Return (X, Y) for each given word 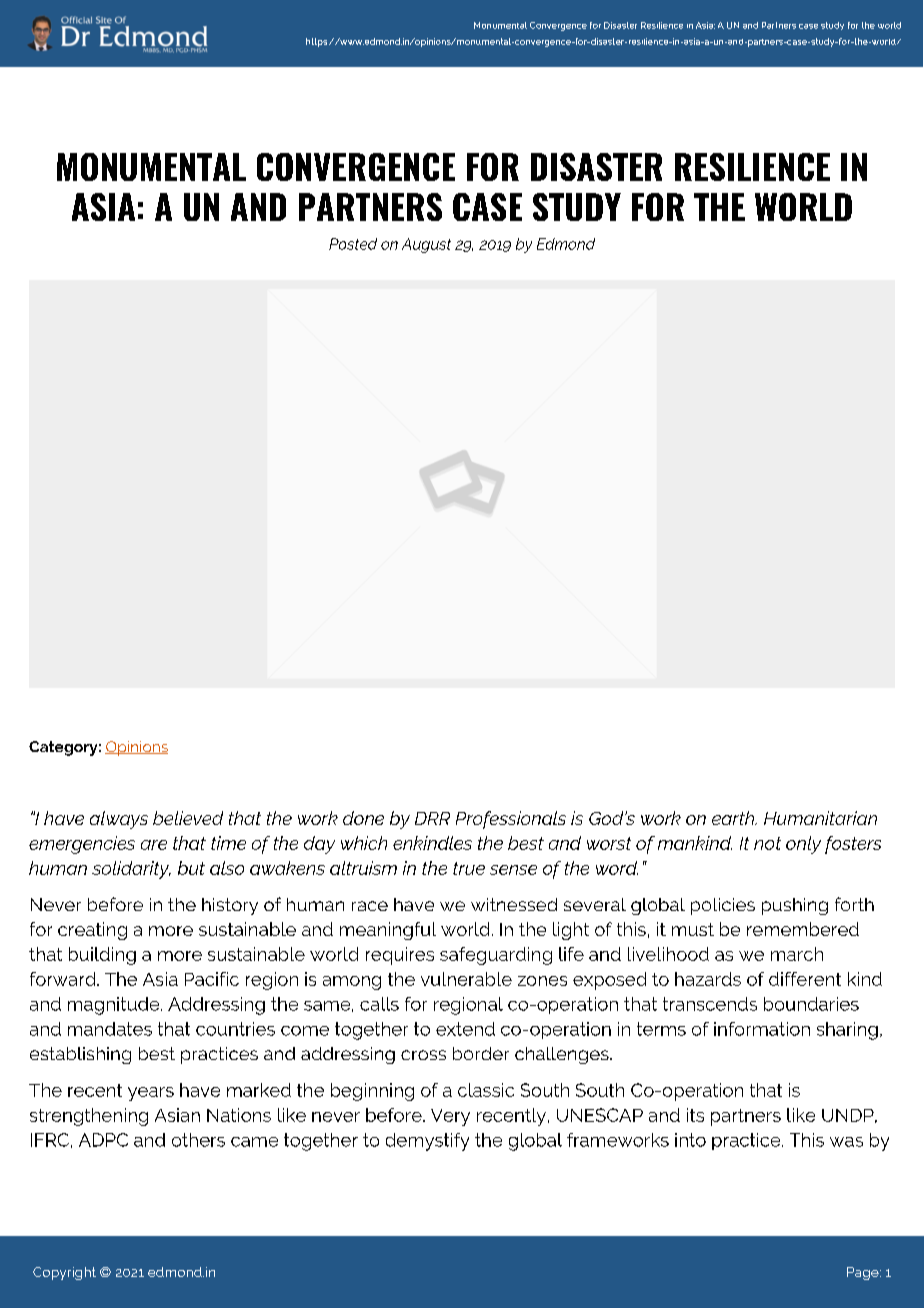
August (426, 245)
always (119, 820)
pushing (795, 906)
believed (188, 818)
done (363, 818)
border (481, 1053)
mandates (110, 1029)
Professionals (511, 820)
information (762, 1029)
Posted (353, 244)
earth (734, 818)
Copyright (64, 1273)
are (154, 845)
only (803, 845)
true (469, 868)
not (767, 843)
